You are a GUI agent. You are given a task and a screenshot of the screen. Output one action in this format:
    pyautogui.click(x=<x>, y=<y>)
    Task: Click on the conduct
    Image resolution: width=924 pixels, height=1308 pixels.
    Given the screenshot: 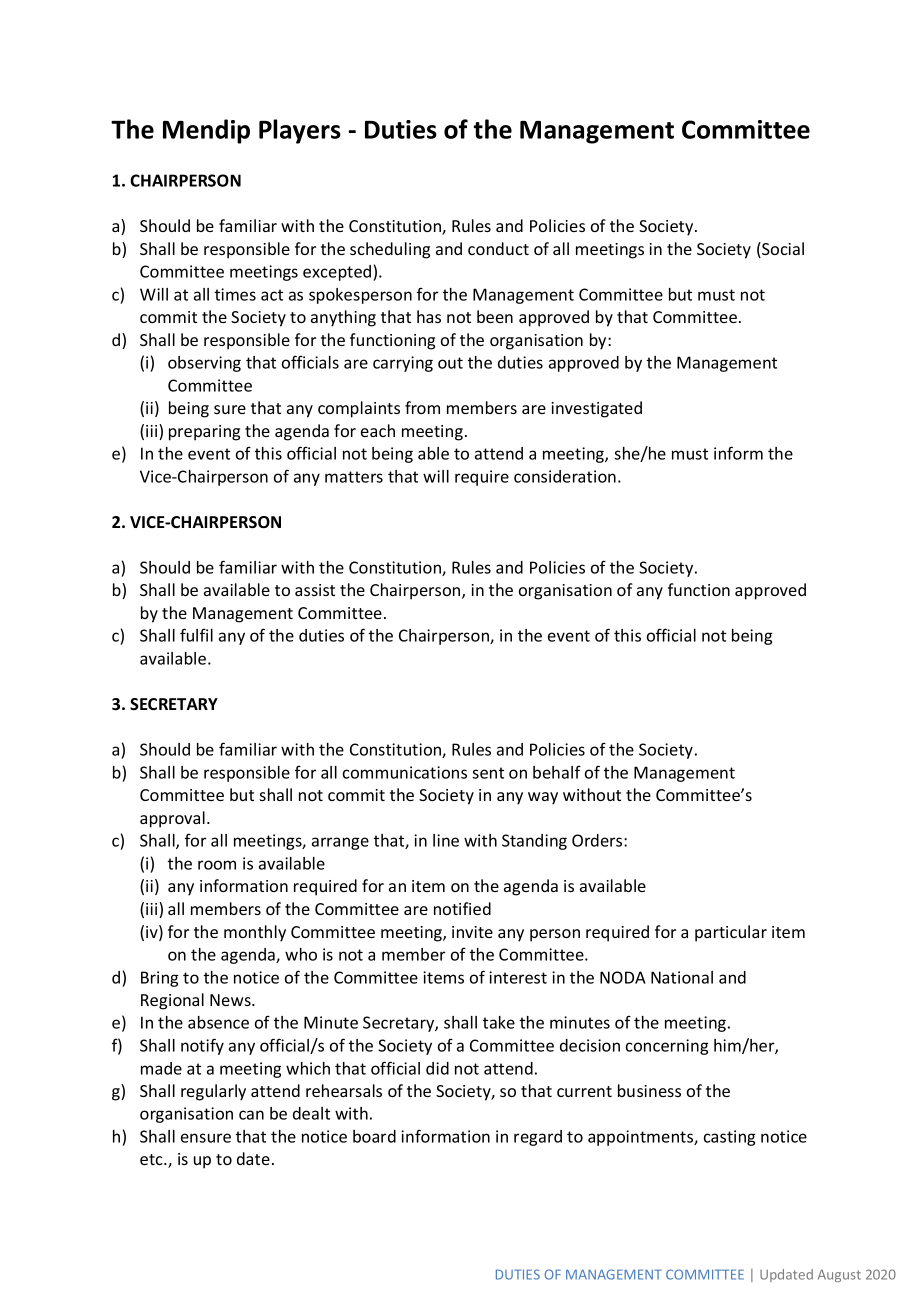 What is the action you would take?
    pyautogui.click(x=498, y=248)
